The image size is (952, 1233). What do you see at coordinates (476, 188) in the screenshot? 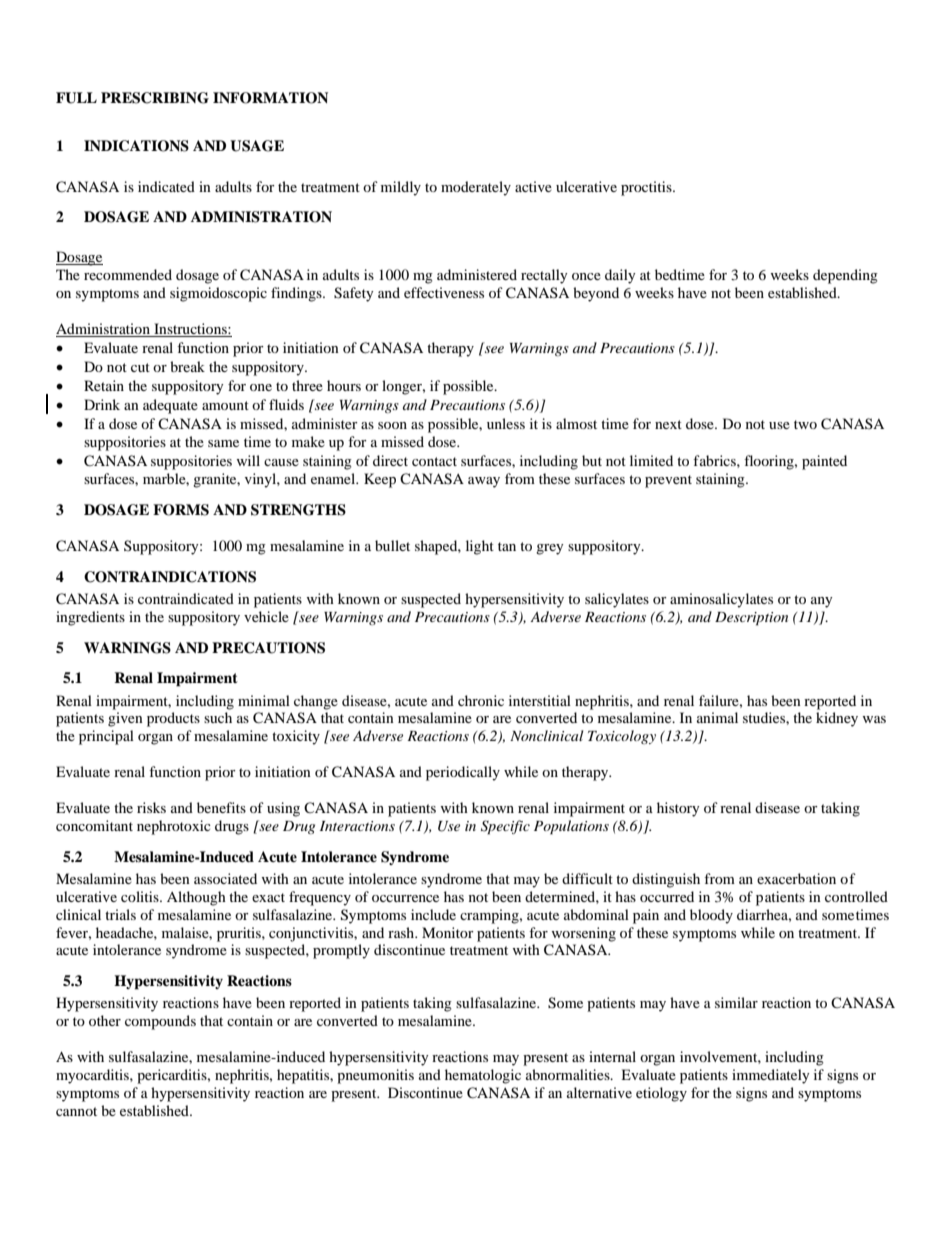
I see `moderately` at bounding box center [476, 188].
